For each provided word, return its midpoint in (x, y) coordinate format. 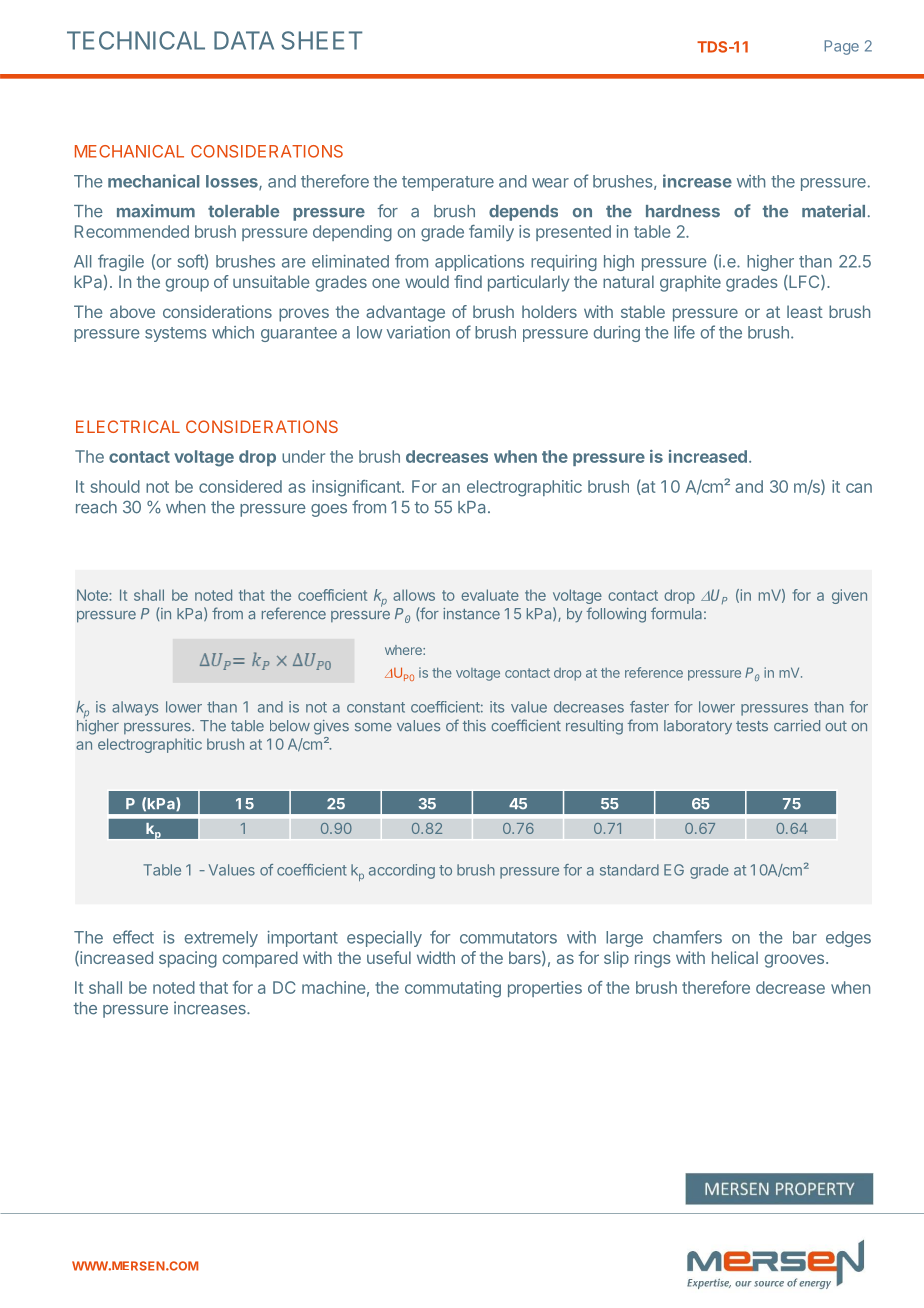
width (436, 957)
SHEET (321, 40)
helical (735, 957)
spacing (188, 959)
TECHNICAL (136, 40)
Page (841, 47)
